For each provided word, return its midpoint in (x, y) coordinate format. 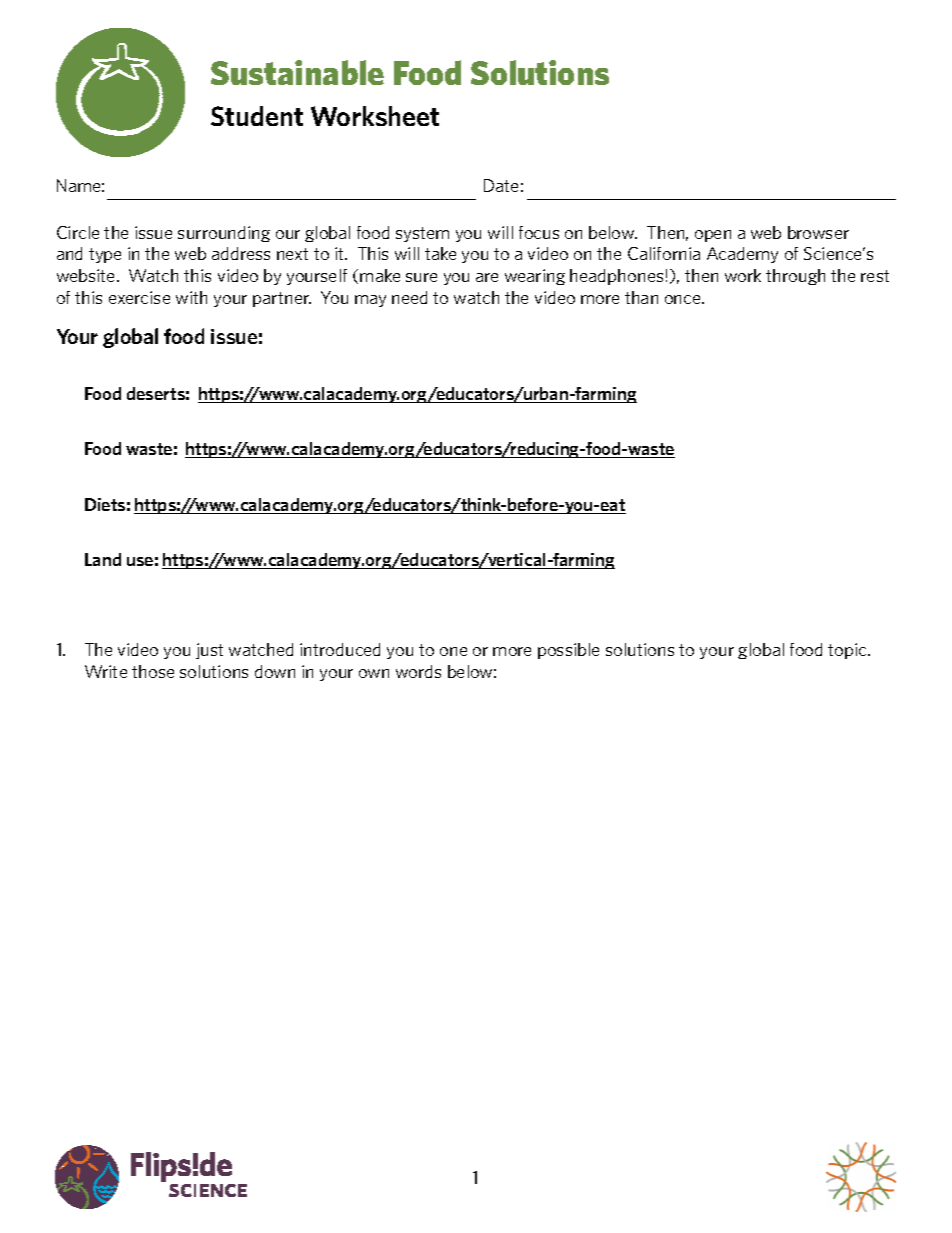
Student (257, 116)
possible (568, 651)
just (209, 651)
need (409, 297)
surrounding (224, 234)
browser (818, 232)
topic (848, 651)
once (684, 299)
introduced (340, 649)
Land (103, 559)
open (713, 236)
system (422, 234)
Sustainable (297, 72)
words (418, 671)
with (191, 297)
